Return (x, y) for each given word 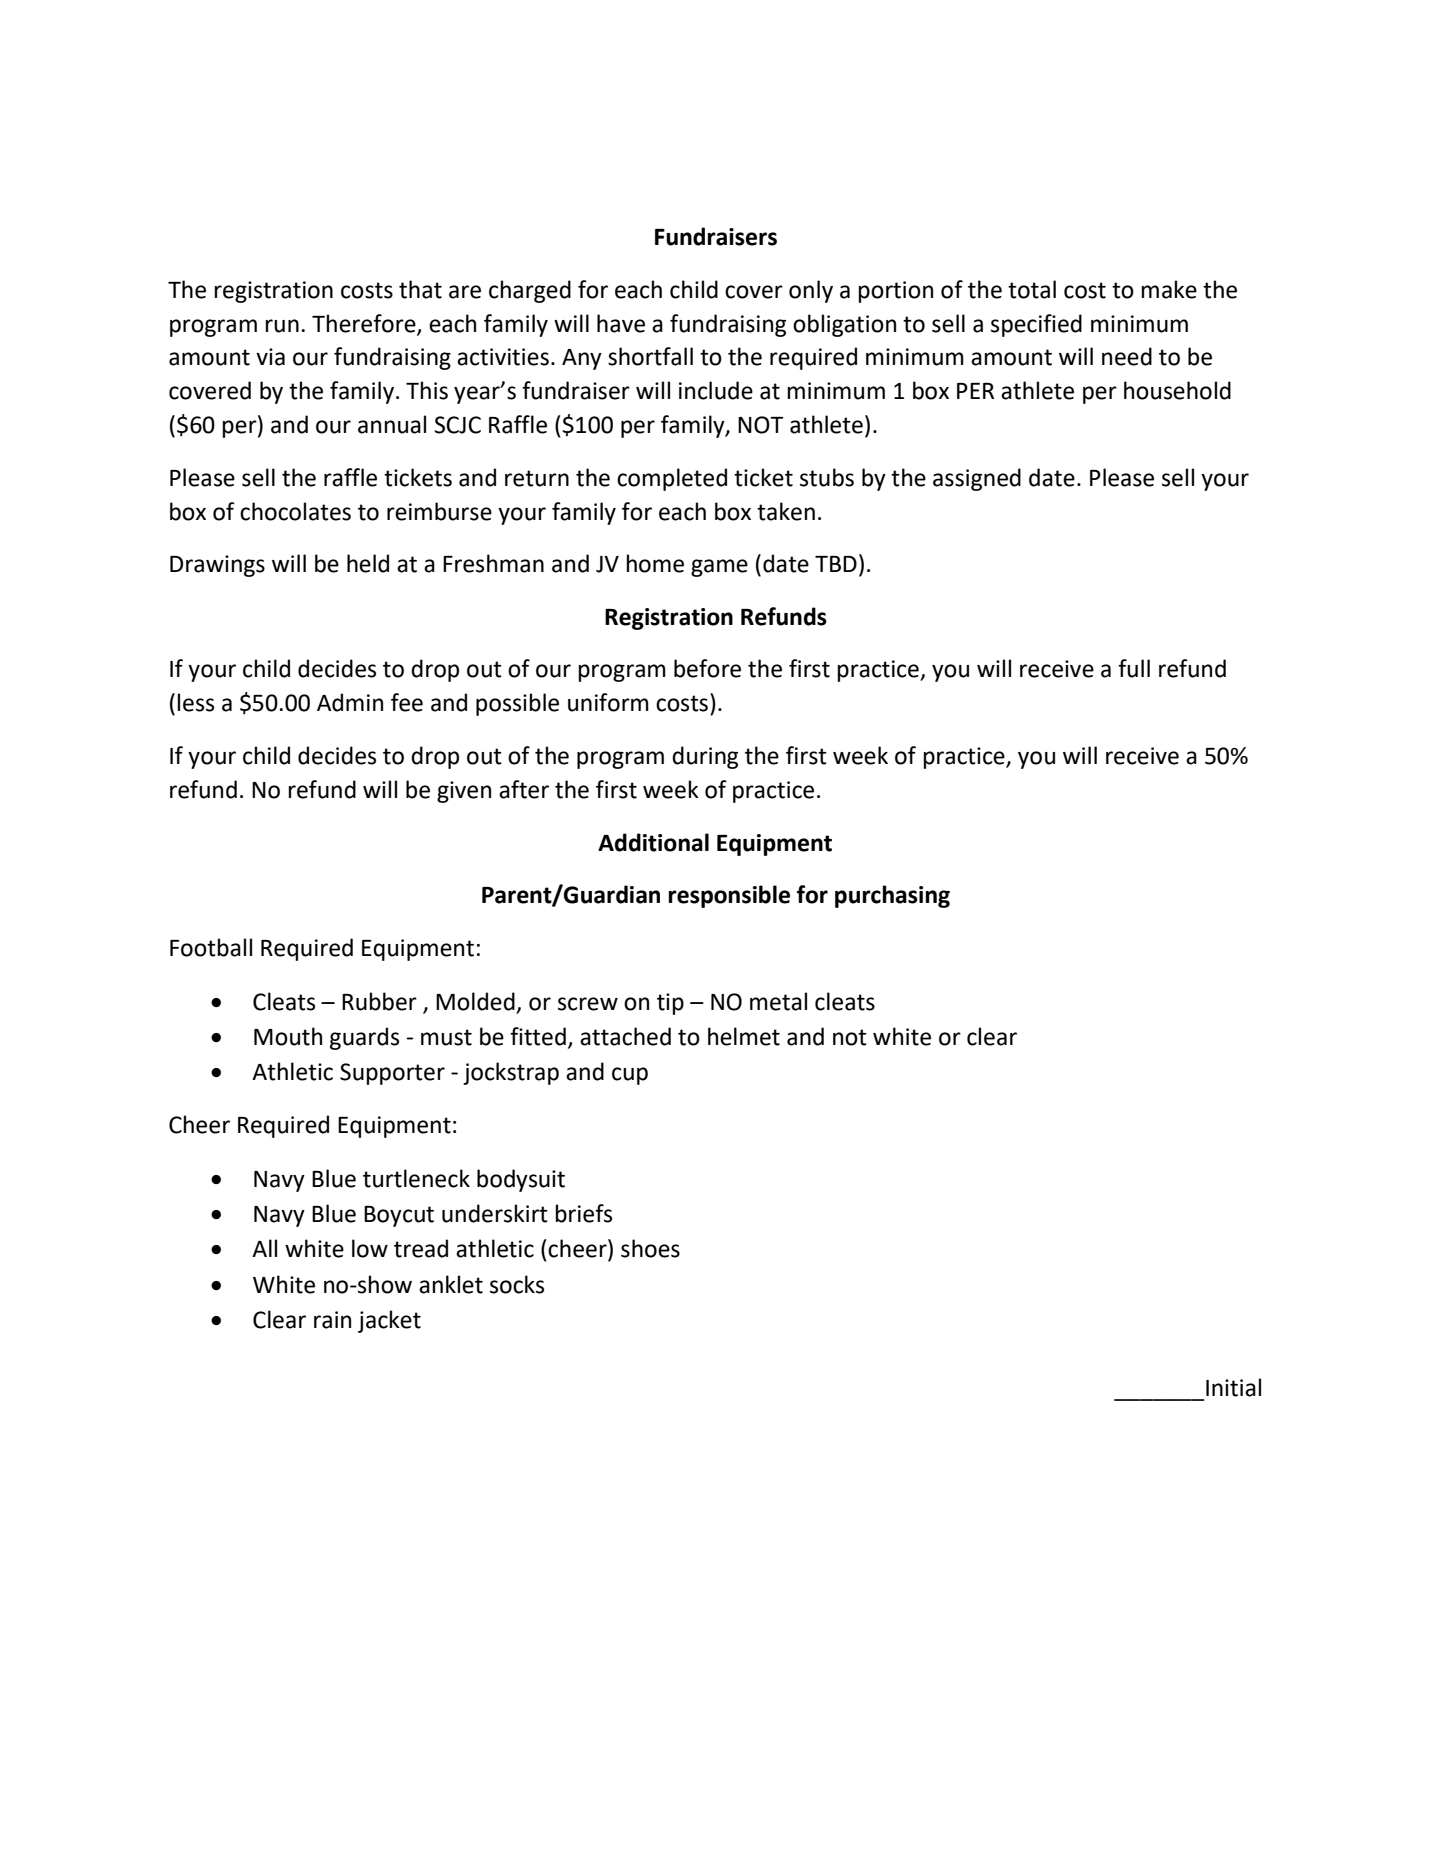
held (368, 563)
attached (625, 1036)
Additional (653, 842)
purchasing (892, 896)
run (282, 326)
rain (332, 1320)
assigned (977, 479)
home (655, 563)
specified (1036, 325)
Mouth (288, 1036)
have (621, 323)
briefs (583, 1213)
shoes (650, 1248)
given (464, 792)
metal (778, 1001)
